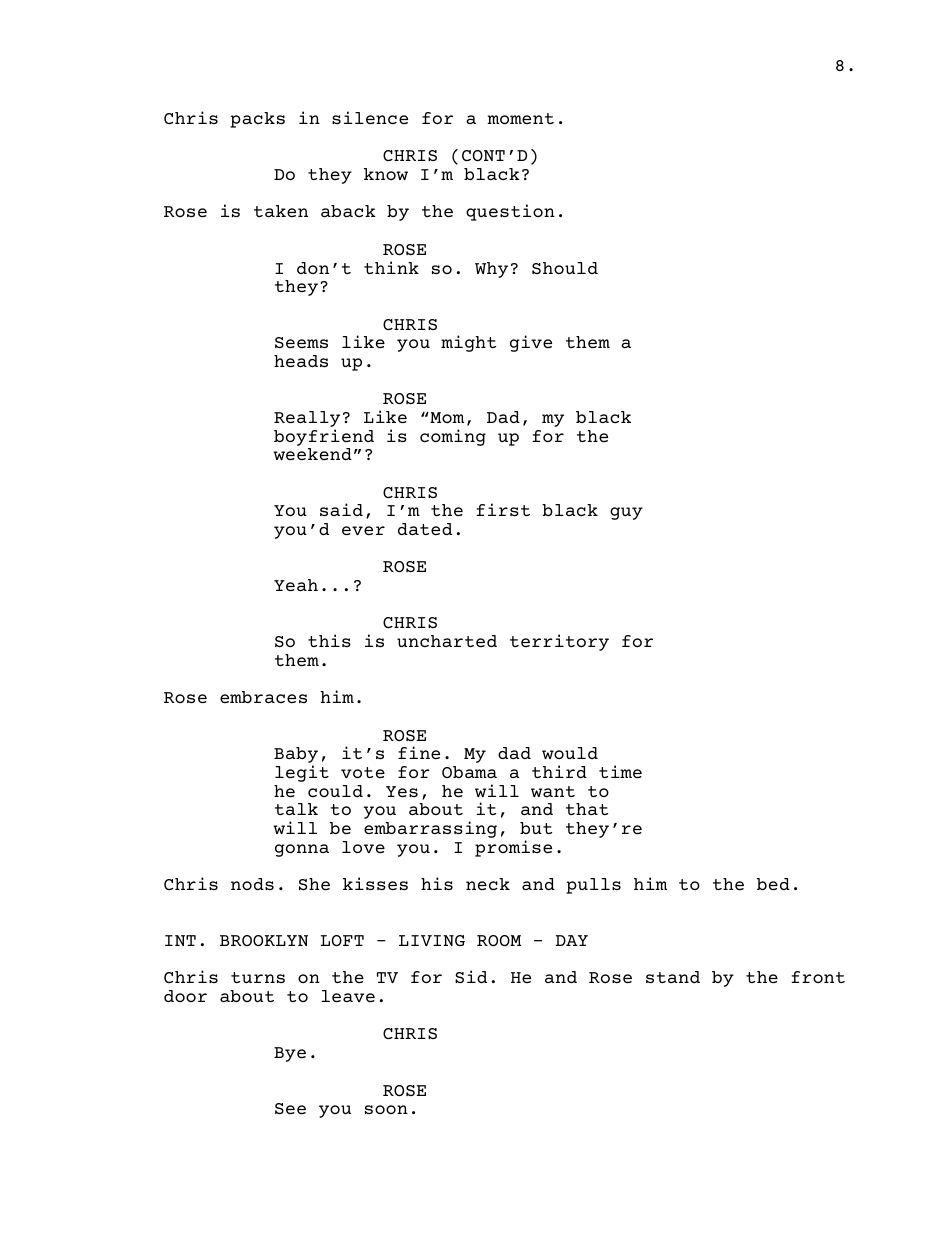 The width and height of the screenshot is (952, 1233). I want to click on guy, so click(626, 513).
